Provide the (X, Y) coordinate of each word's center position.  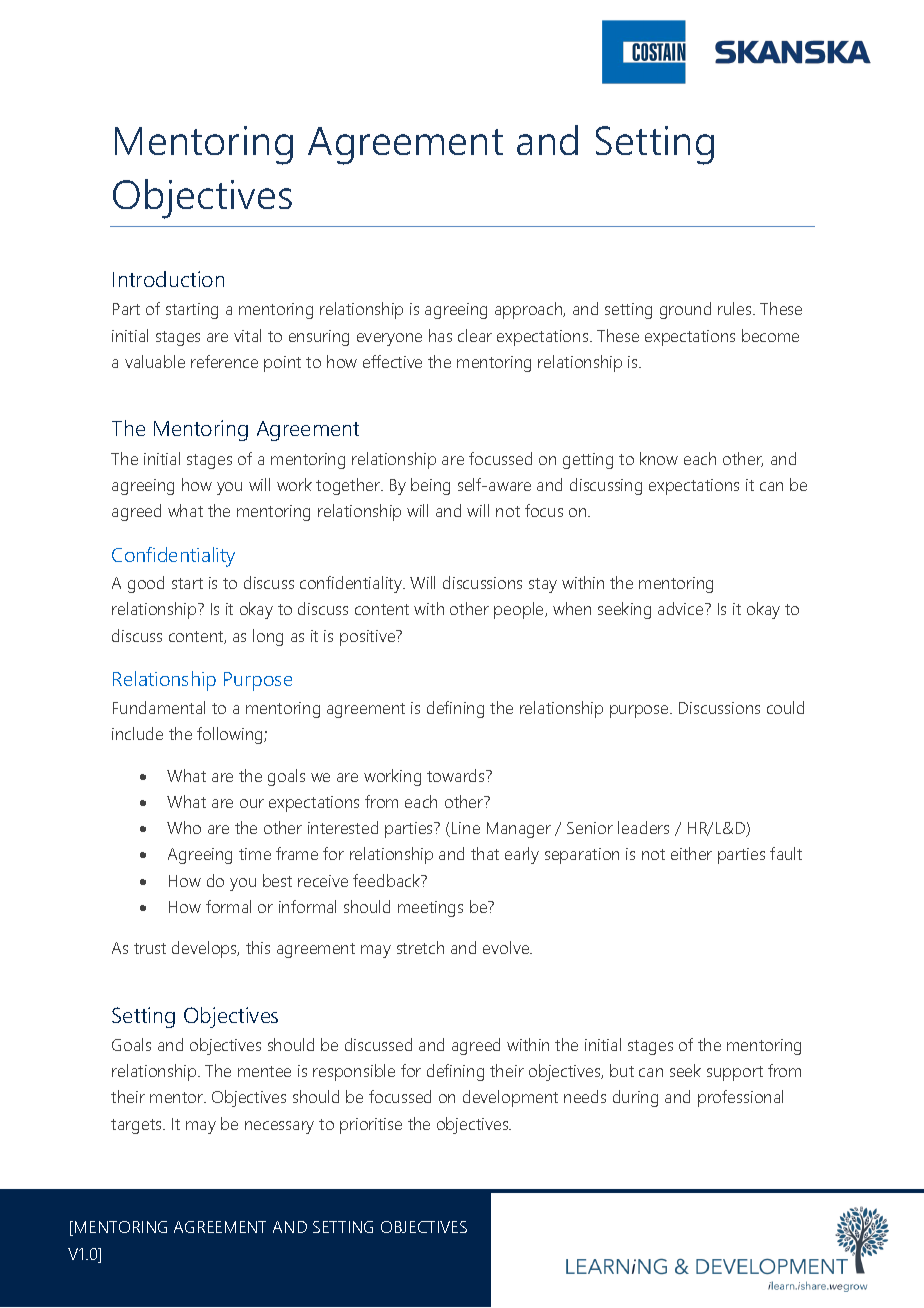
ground (685, 310)
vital (247, 335)
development (510, 1098)
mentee (264, 1071)
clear (475, 335)
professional (740, 1098)
